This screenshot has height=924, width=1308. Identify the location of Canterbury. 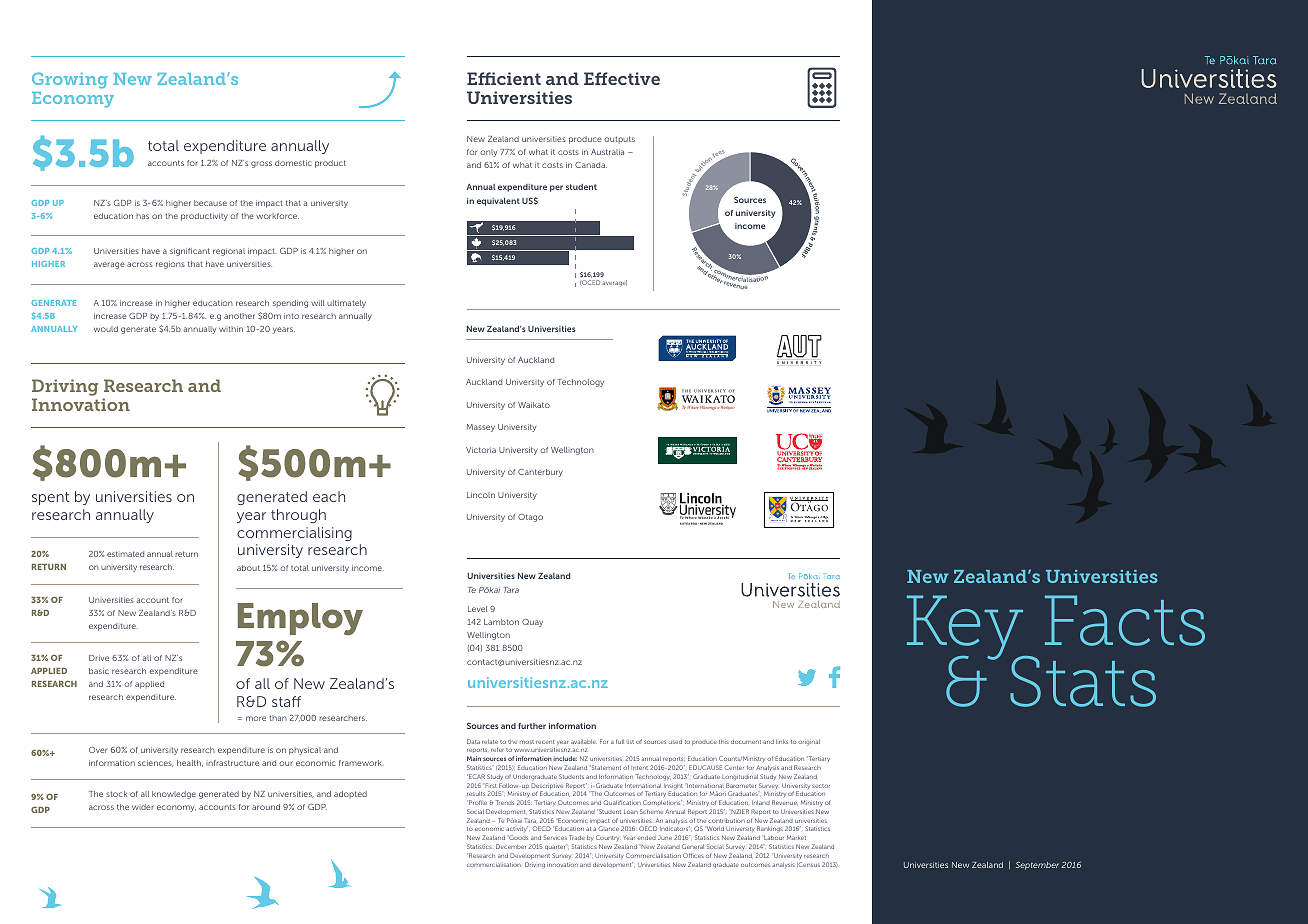
(540, 473).
